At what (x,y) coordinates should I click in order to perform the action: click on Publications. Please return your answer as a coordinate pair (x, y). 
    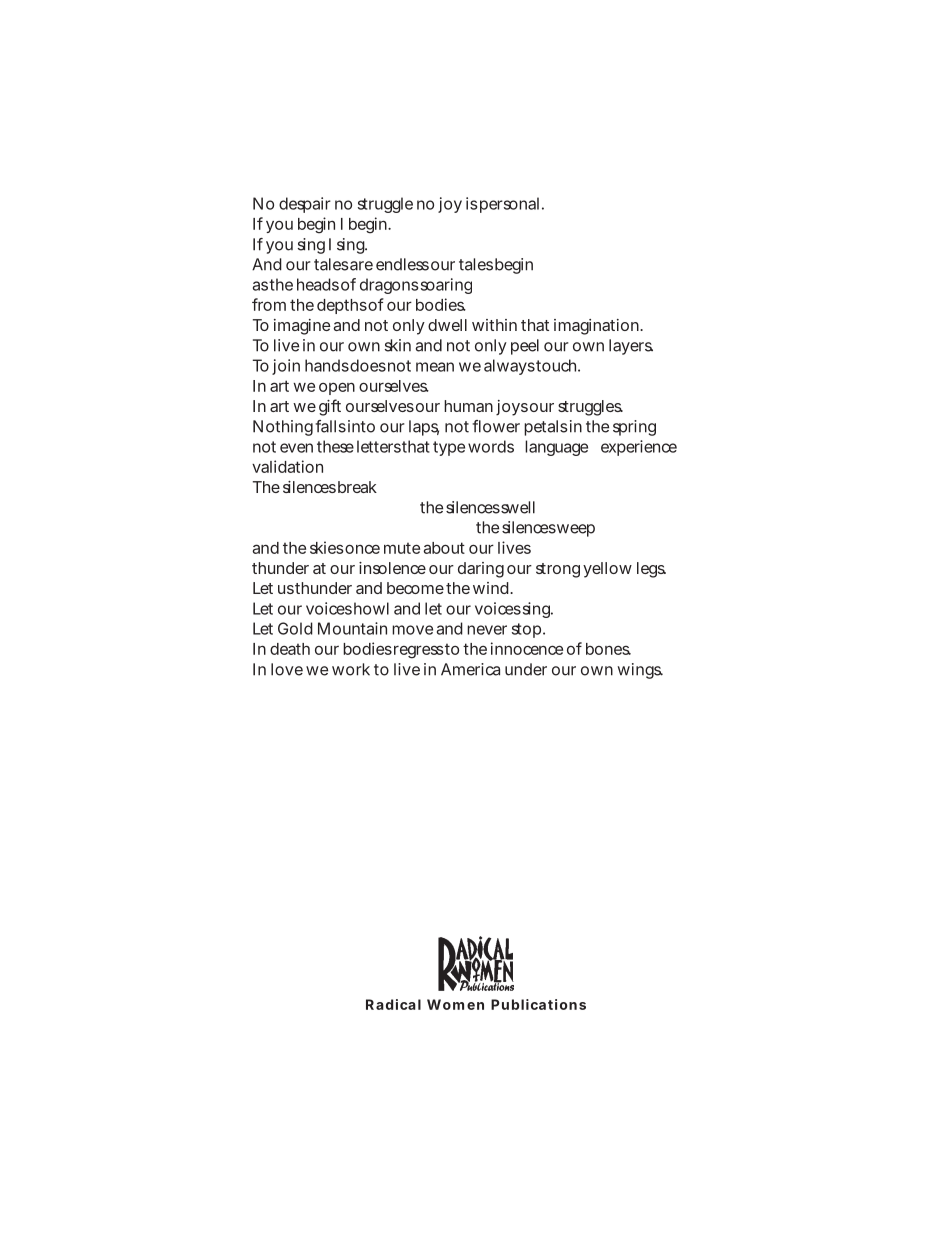
    Looking at the image, I should click on (538, 1004).
